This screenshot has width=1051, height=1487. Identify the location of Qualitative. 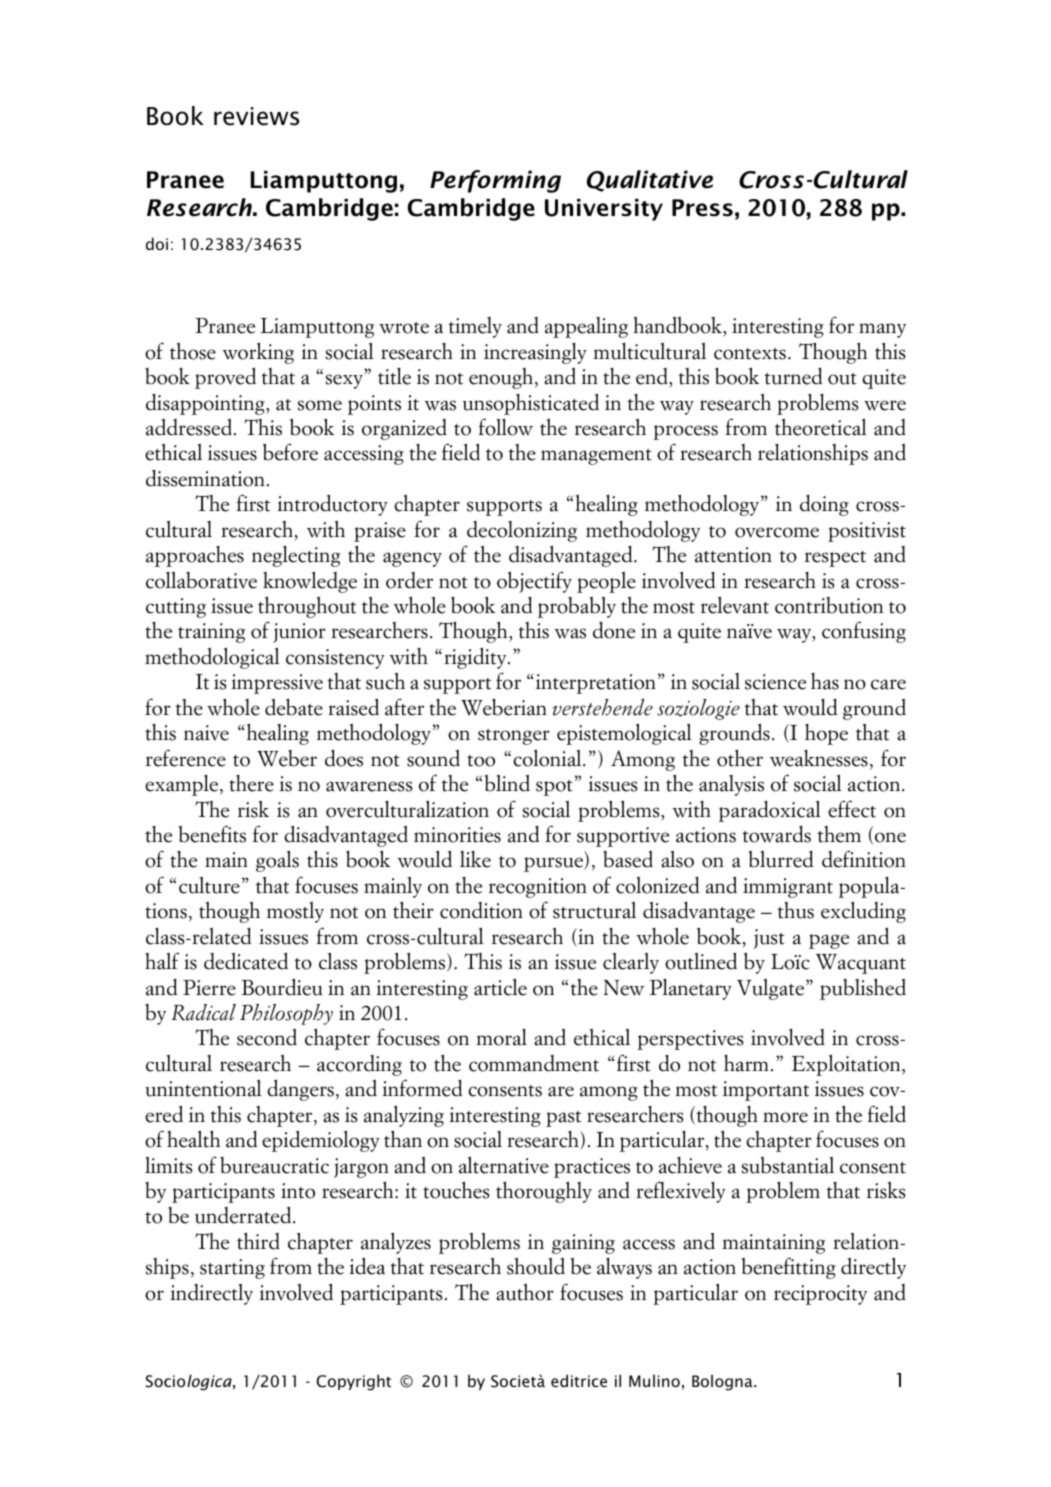
(650, 181).
